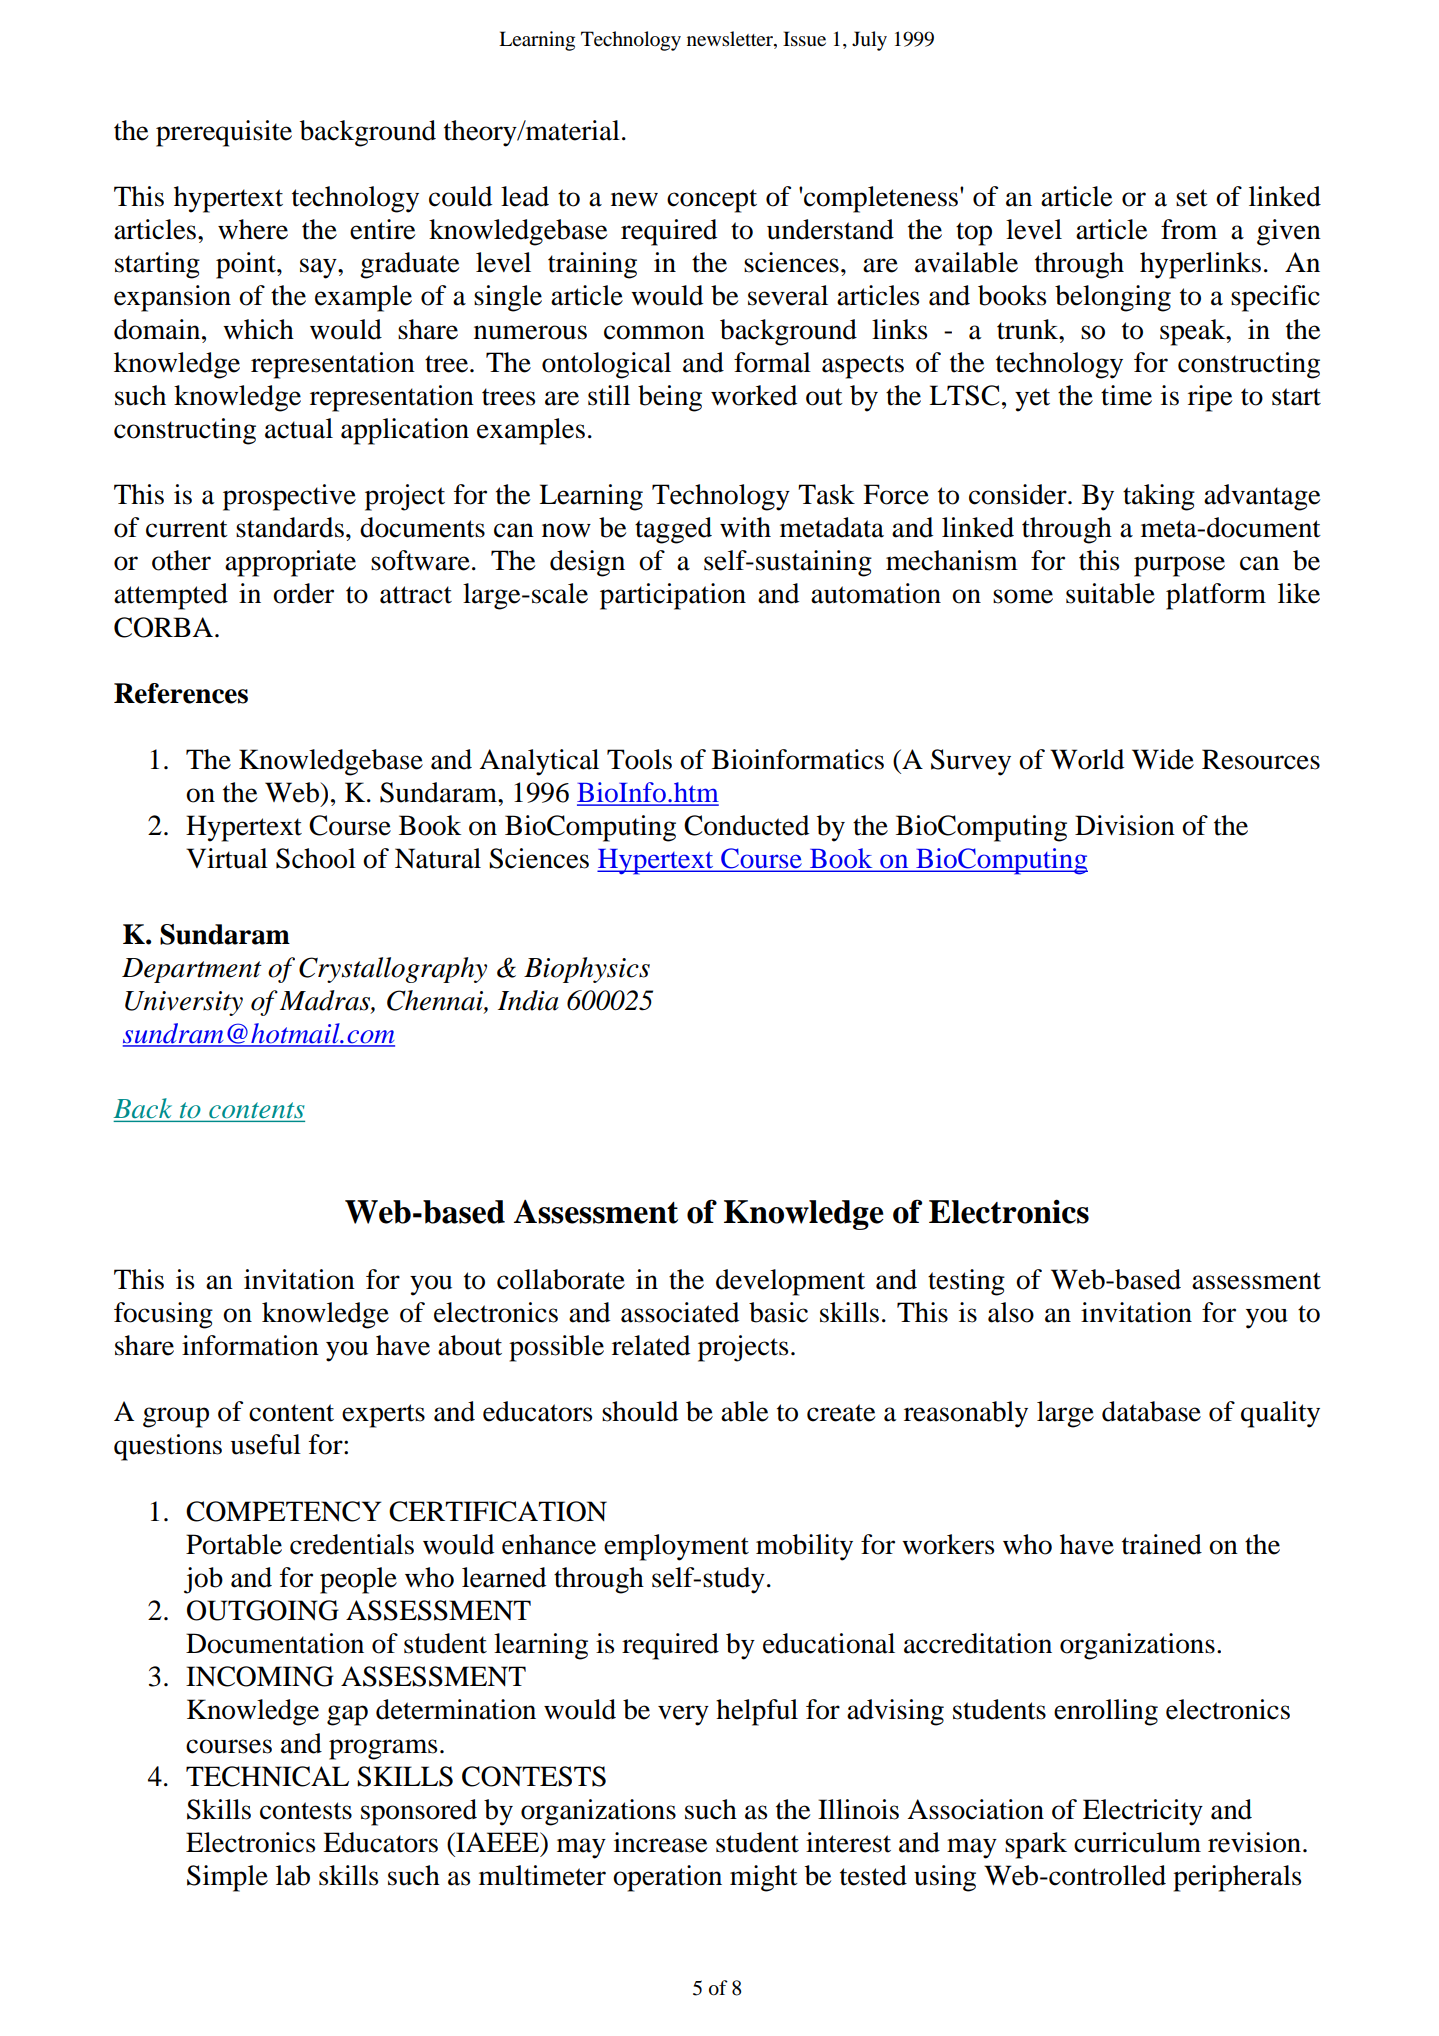 This screenshot has width=1439, height=2036. What do you see at coordinates (250, 1345) in the screenshot?
I see `information` at bounding box center [250, 1345].
